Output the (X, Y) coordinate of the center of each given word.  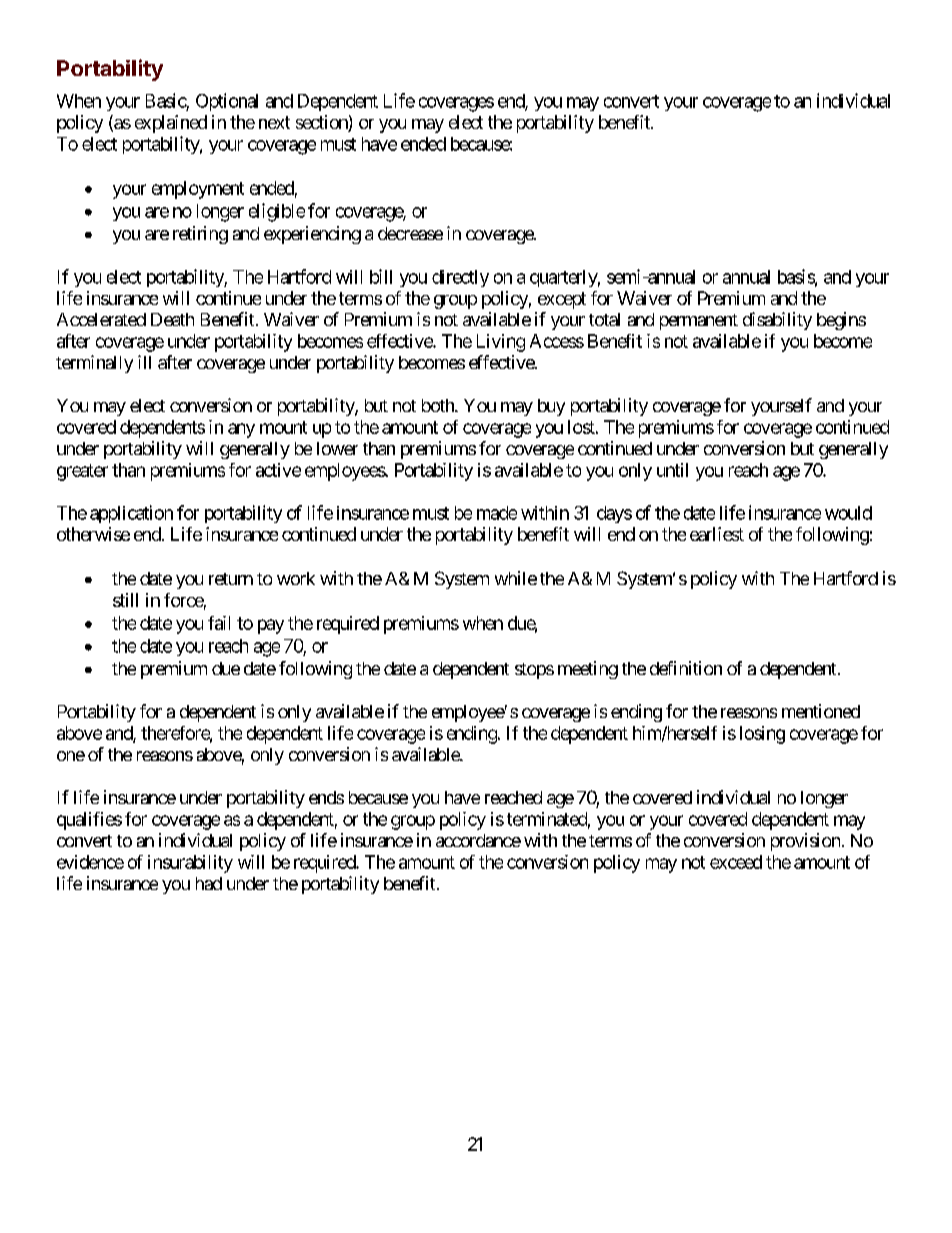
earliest (717, 534)
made (497, 513)
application (131, 514)
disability (777, 321)
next (274, 122)
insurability (190, 864)
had (209, 883)
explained (171, 124)
